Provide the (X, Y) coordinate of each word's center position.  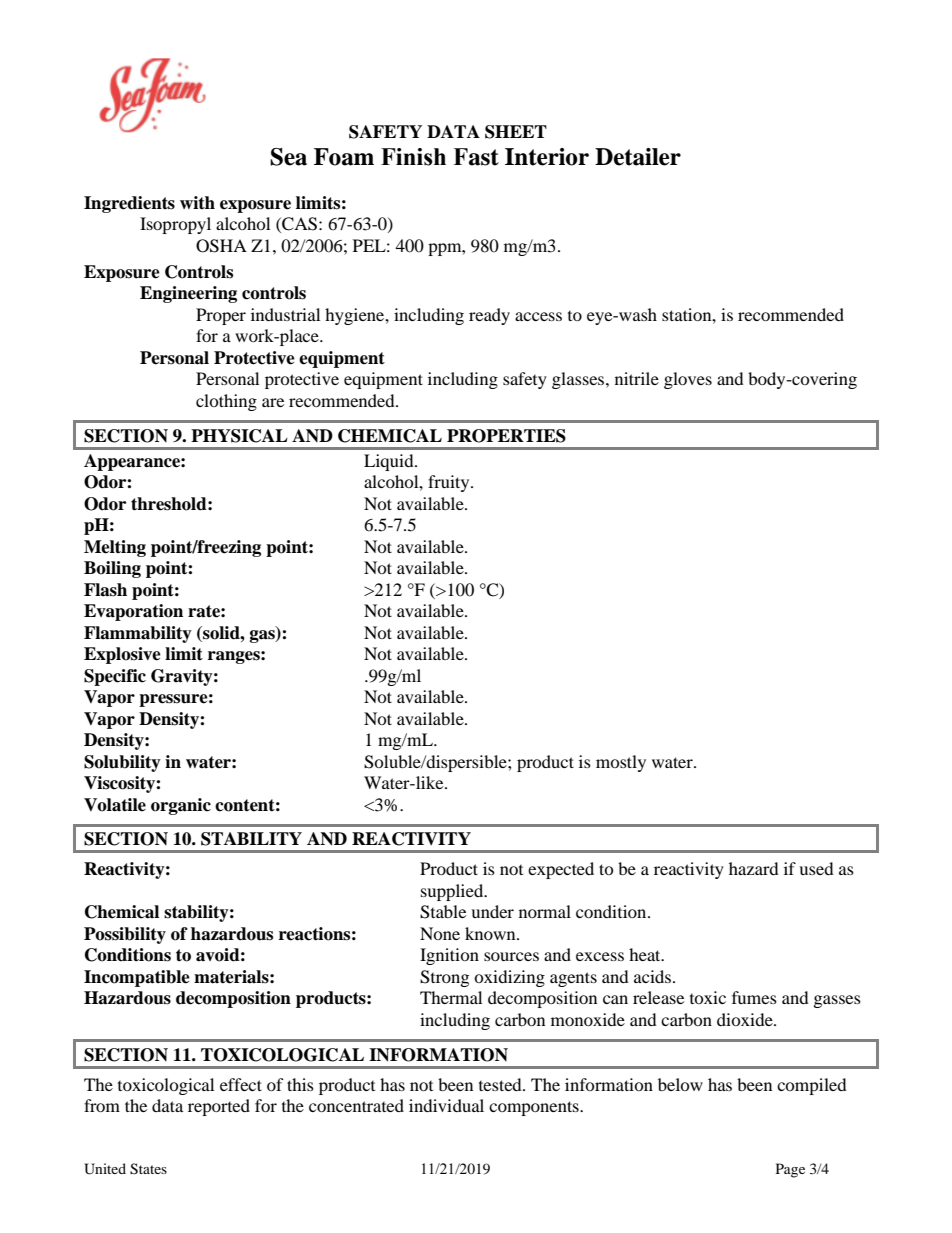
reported (219, 1107)
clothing (226, 402)
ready (489, 316)
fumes (754, 997)
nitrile (637, 378)
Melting (115, 548)
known (491, 933)
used (816, 868)
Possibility (125, 935)
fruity (450, 483)
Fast (476, 157)
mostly (621, 763)
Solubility (122, 763)
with (197, 202)
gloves (688, 380)
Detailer (638, 157)
